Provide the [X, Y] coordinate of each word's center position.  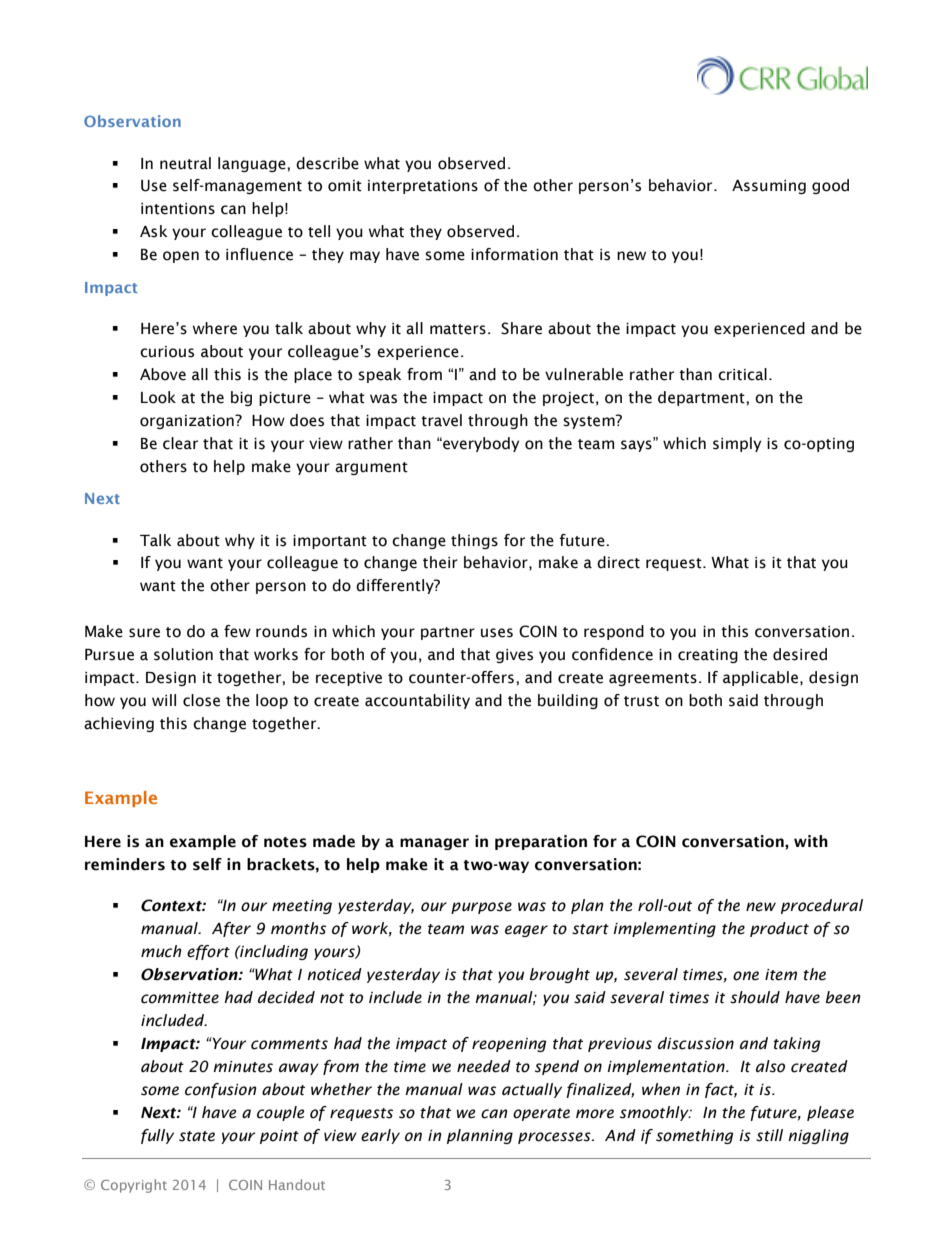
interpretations [423, 187]
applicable [760, 678]
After [231, 929]
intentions [178, 209]
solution [183, 654]
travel [441, 420]
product [779, 929]
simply [737, 444]
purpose [481, 908]
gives [514, 656]
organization [188, 422]
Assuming [769, 187]
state [197, 1136]
